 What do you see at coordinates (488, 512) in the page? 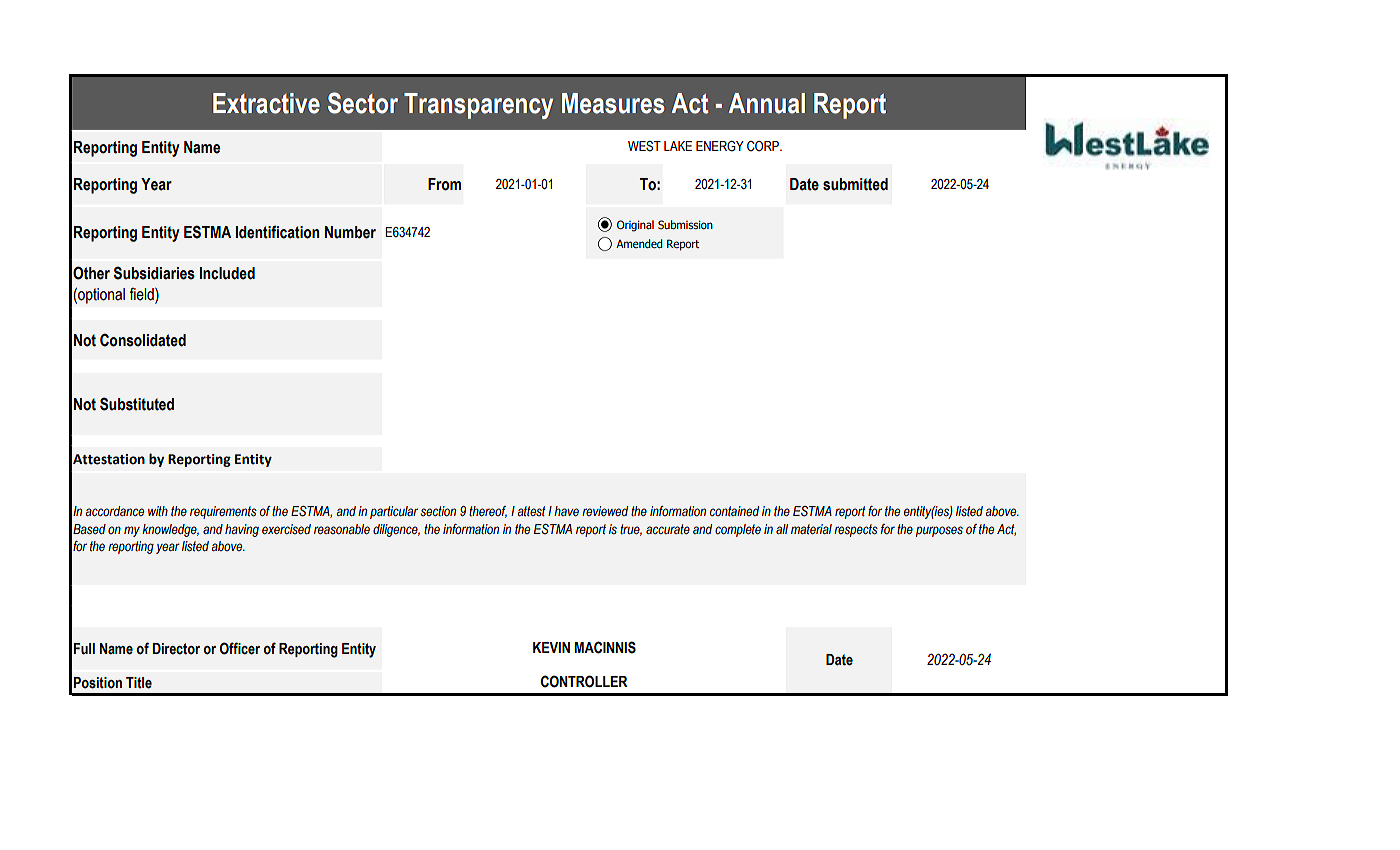
I see `thereof` at bounding box center [488, 512].
